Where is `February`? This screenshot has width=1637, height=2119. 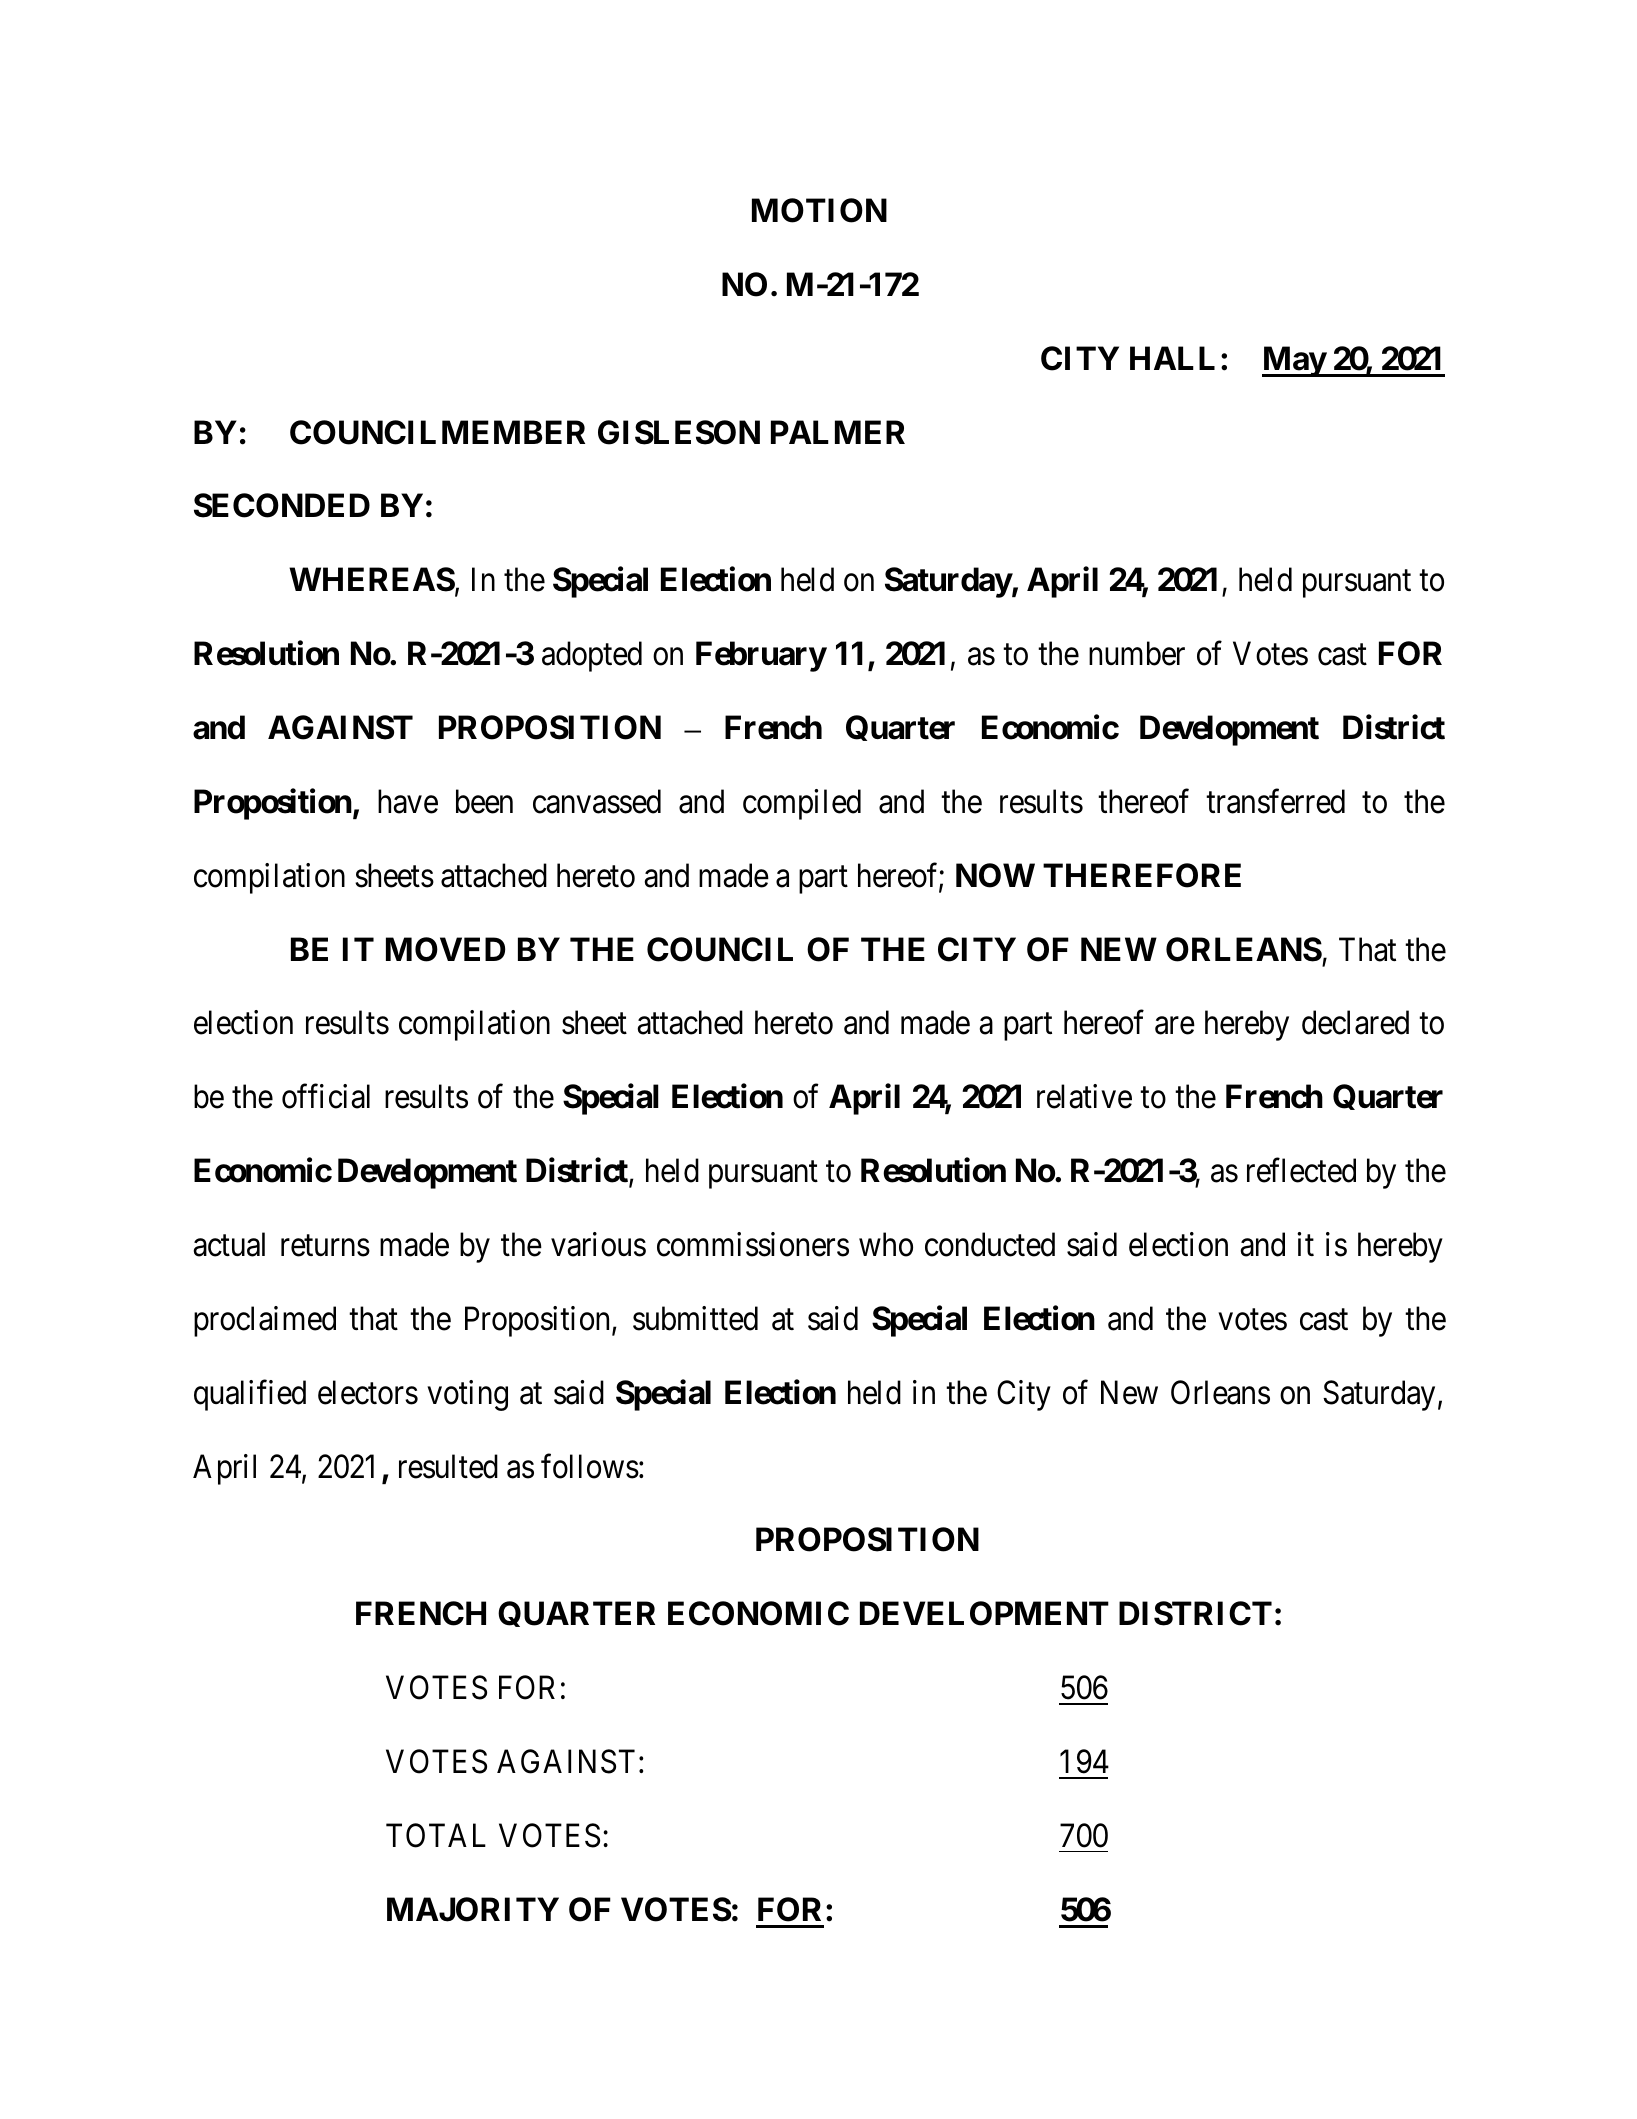
February is located at coordinates (761, 656).
